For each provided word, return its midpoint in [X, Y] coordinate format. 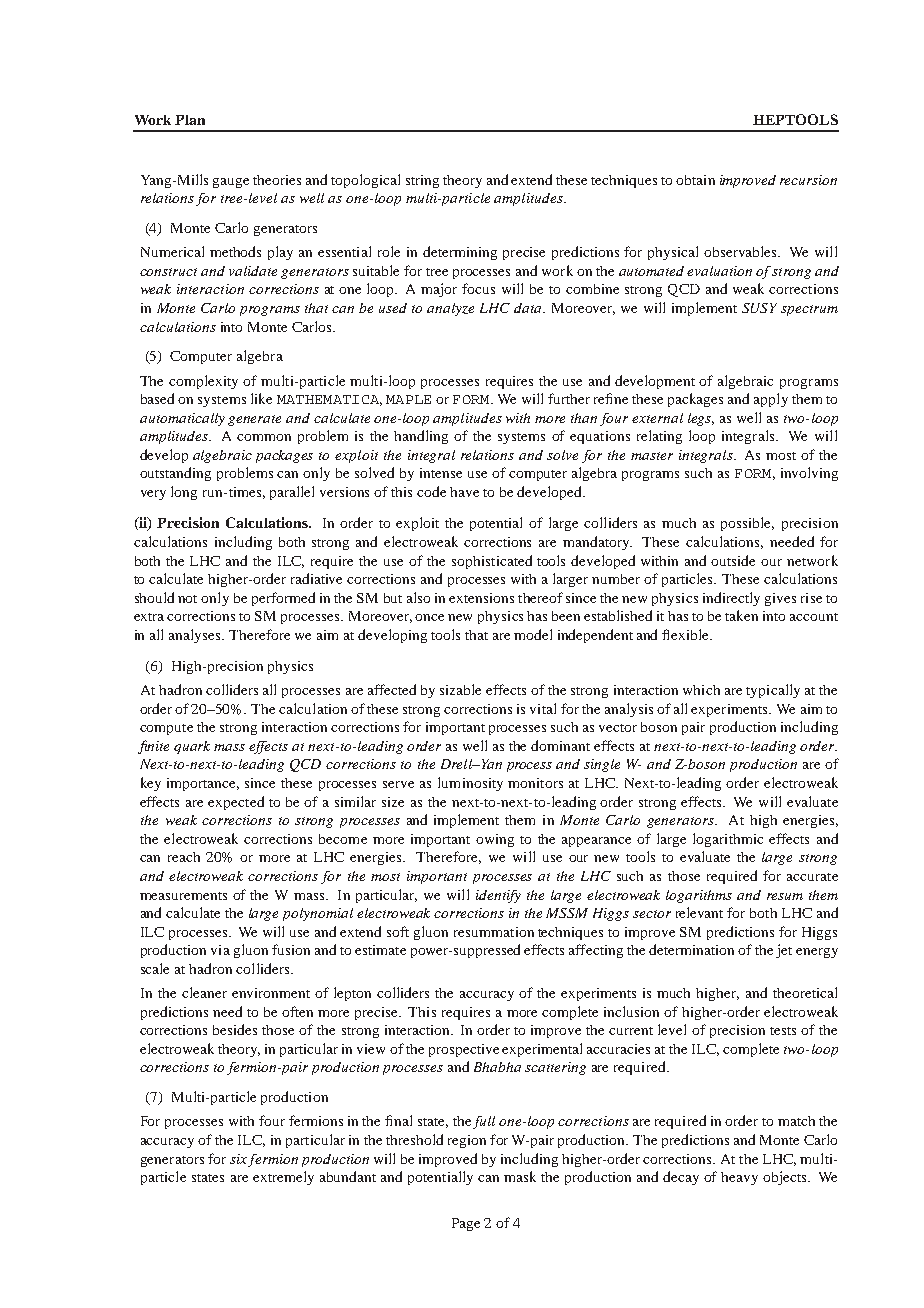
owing [495, 840]
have [464, 492]
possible [747, 524]
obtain [695, 180]
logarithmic [728, 840]
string [422, 181]
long [184, 493]
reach [184, 857]
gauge [231, 183]
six [238, 1159]
